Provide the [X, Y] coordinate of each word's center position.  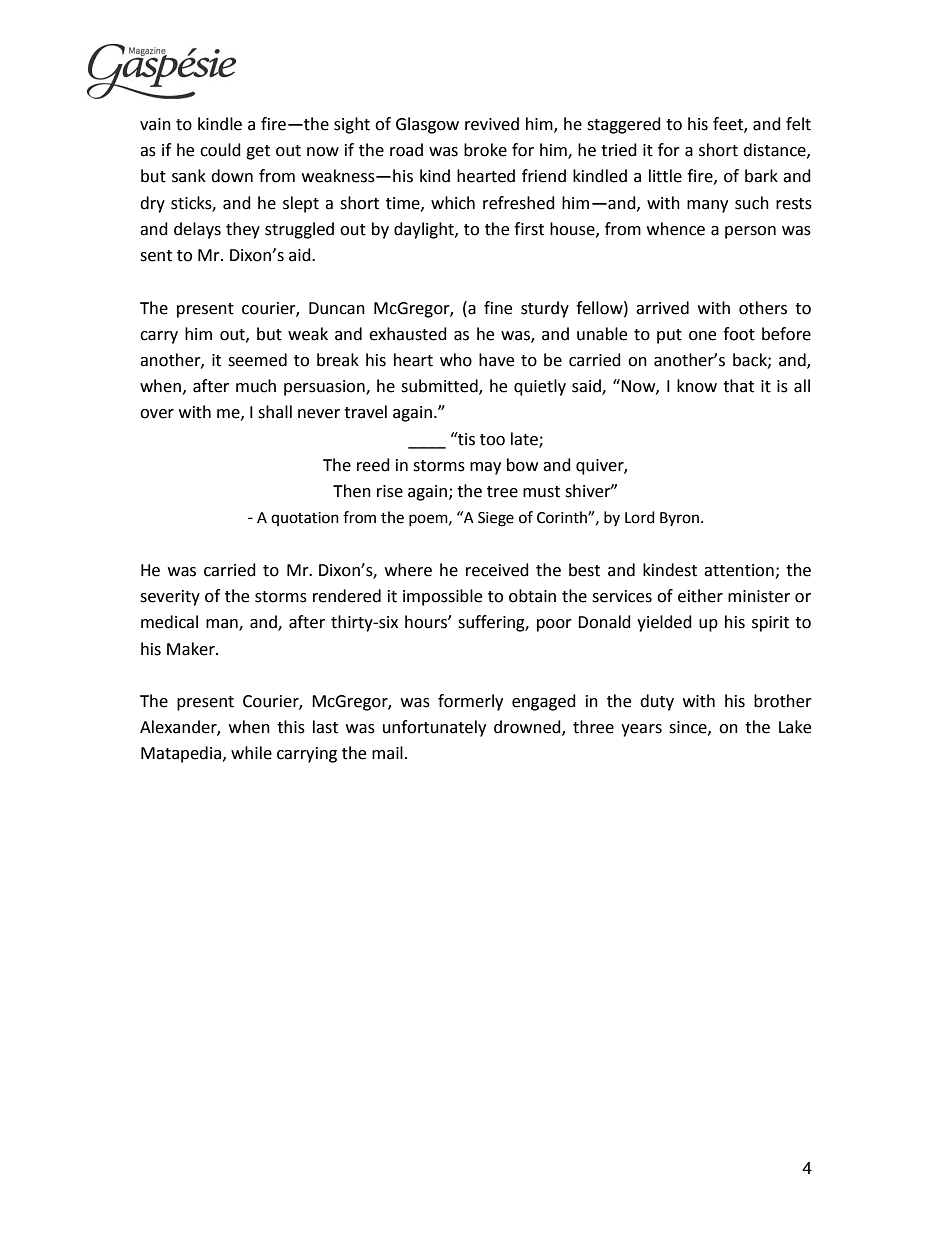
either [700, 596]
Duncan [337, 308]
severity [170, 598]
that [738, 386]
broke [485, 150]
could [220, 150]
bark [761, 176]
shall [275, 412]
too [492, 440]
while [251, 753]
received [497, 570]
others [763, 308]
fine [498, 308]
